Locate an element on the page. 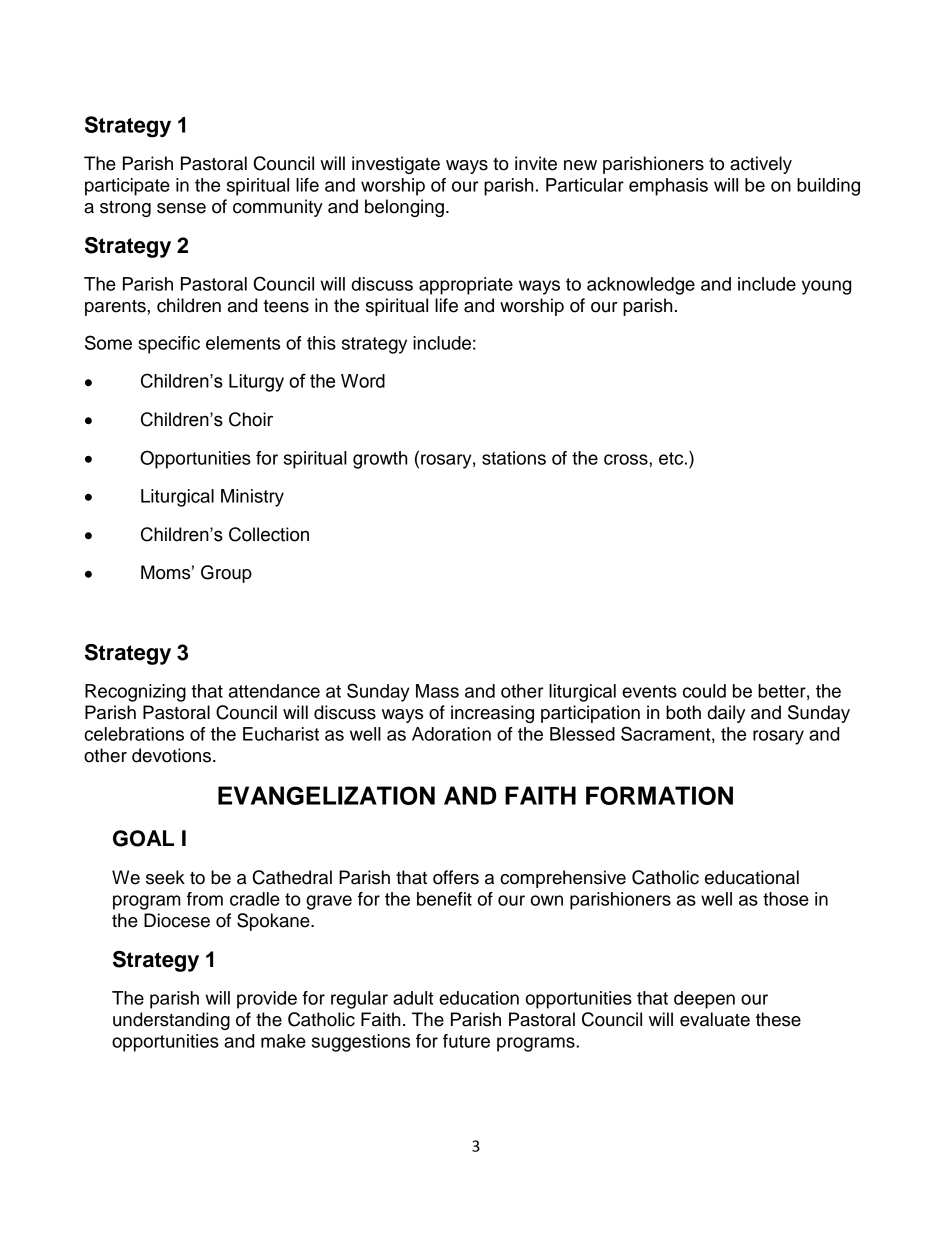 The image size is (952, 1233). cross is located at coordinates (627, 459).
